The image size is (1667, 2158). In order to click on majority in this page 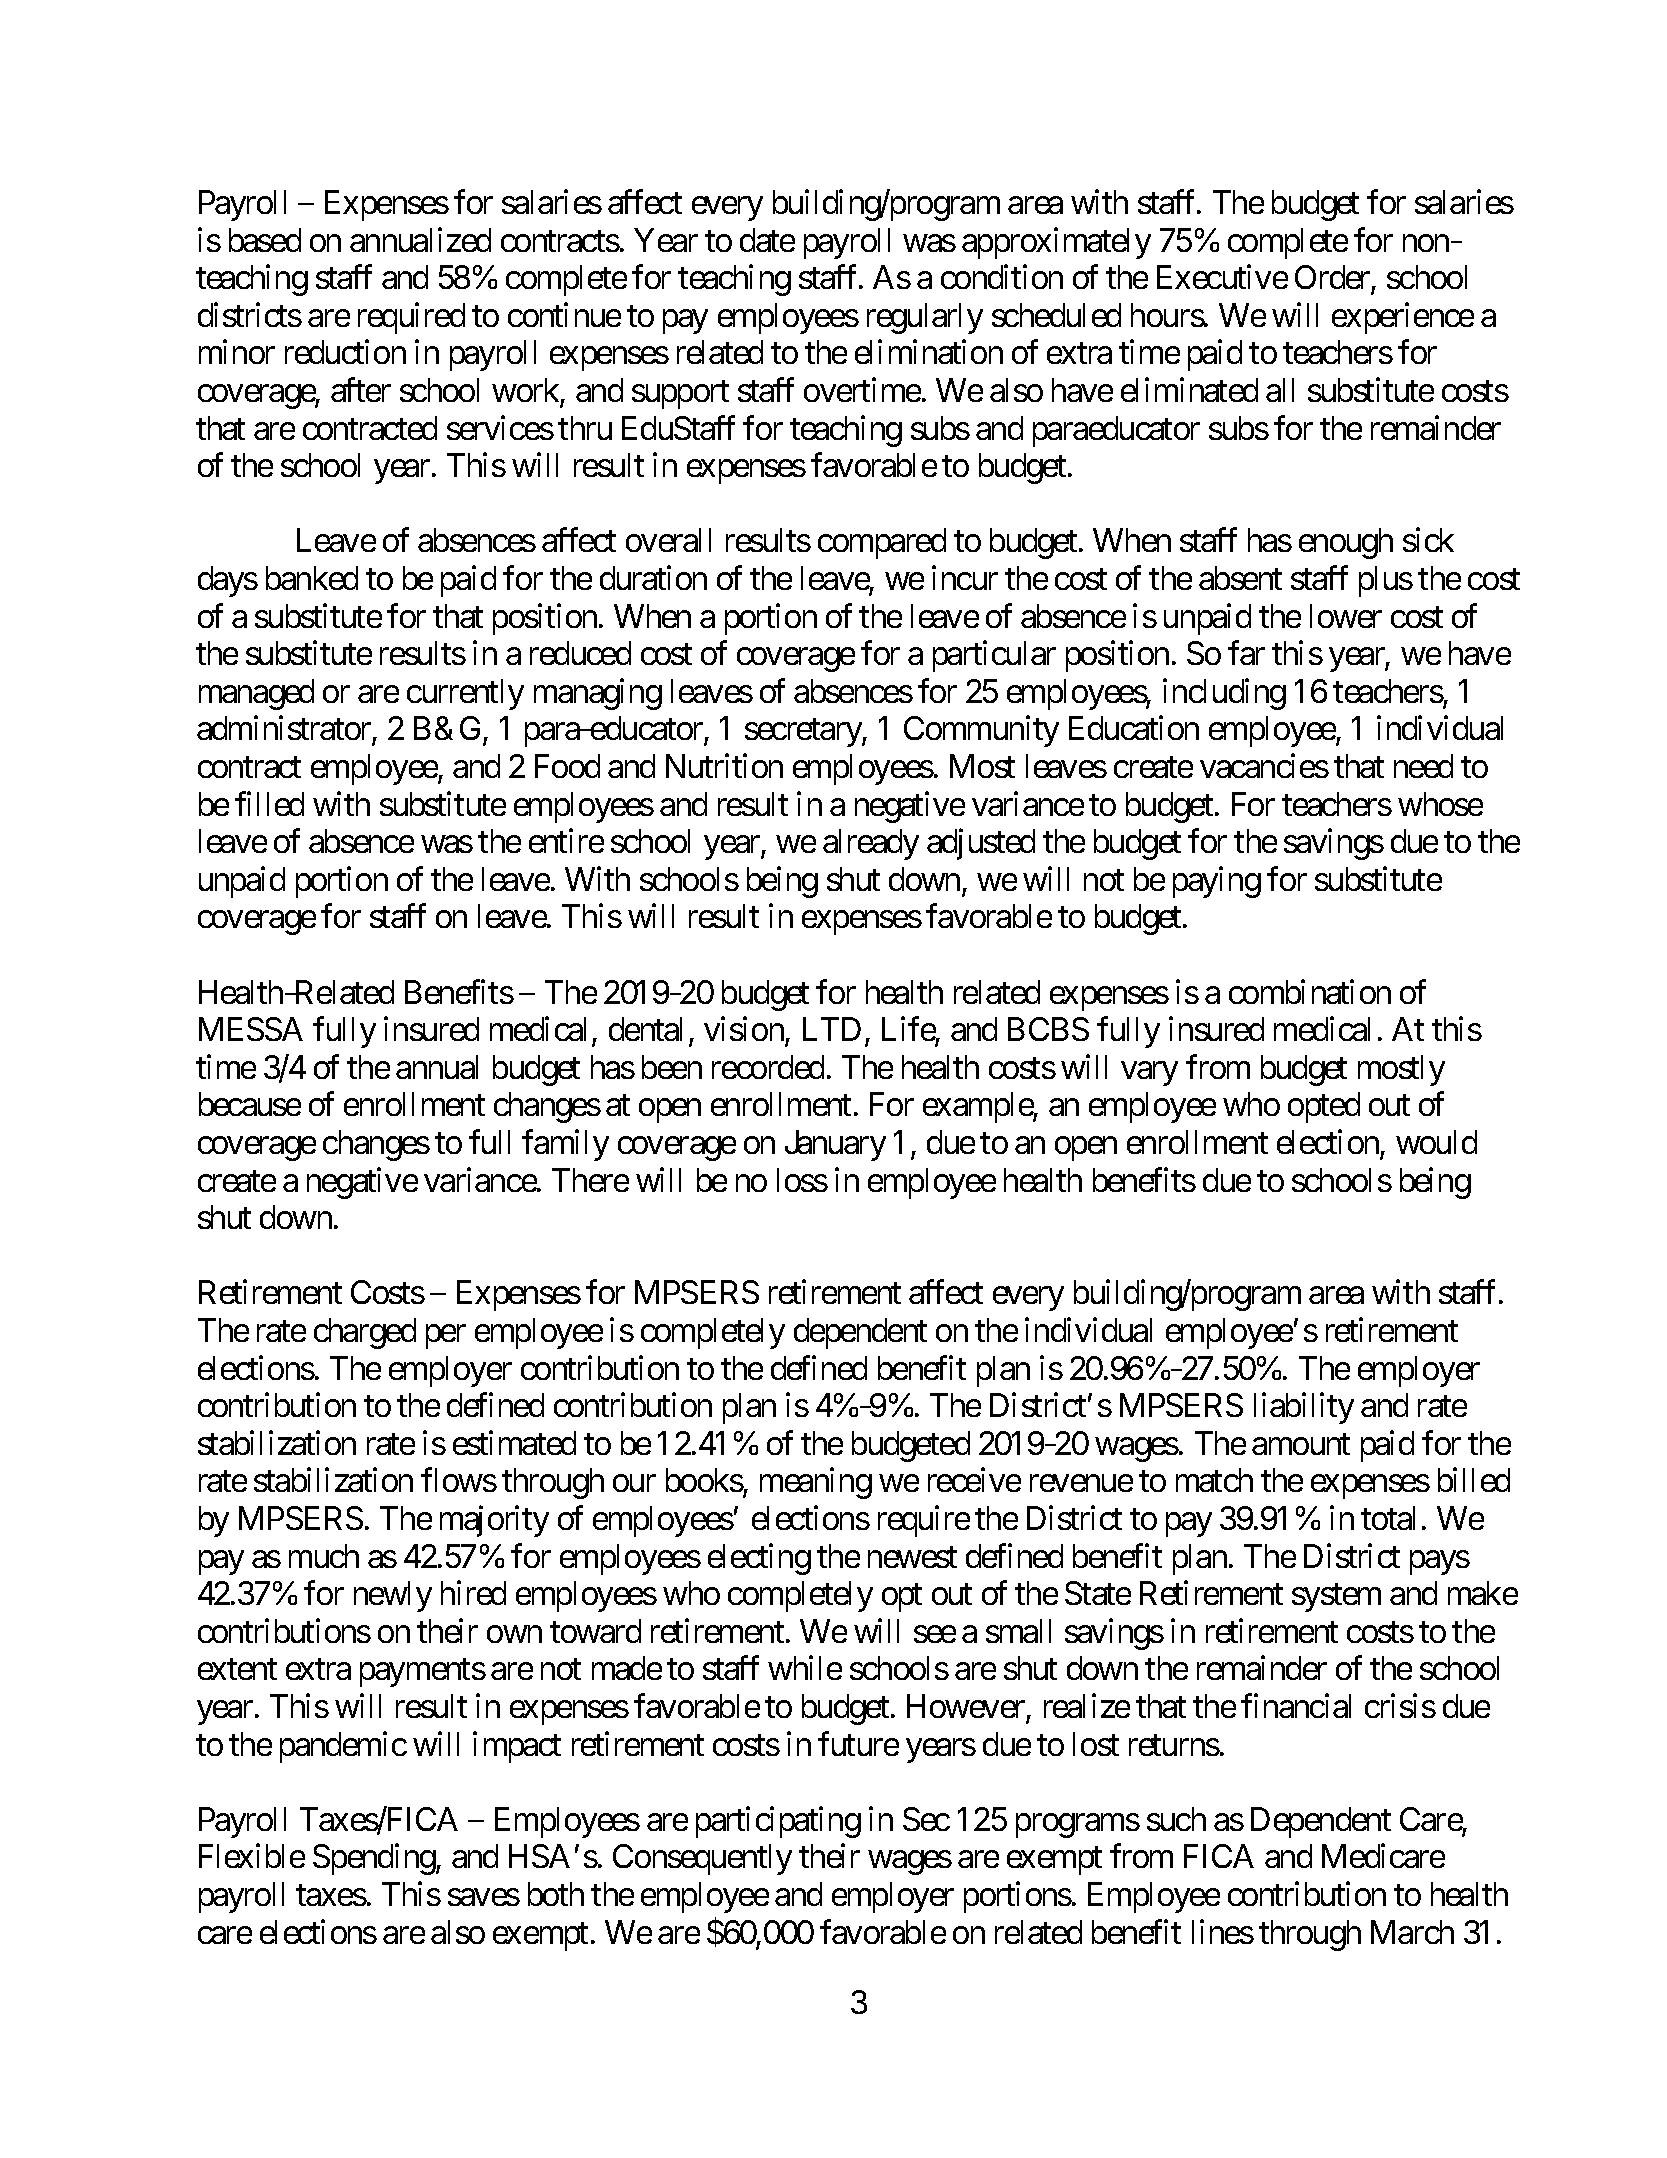, I will do `click(494, 1521)`.
